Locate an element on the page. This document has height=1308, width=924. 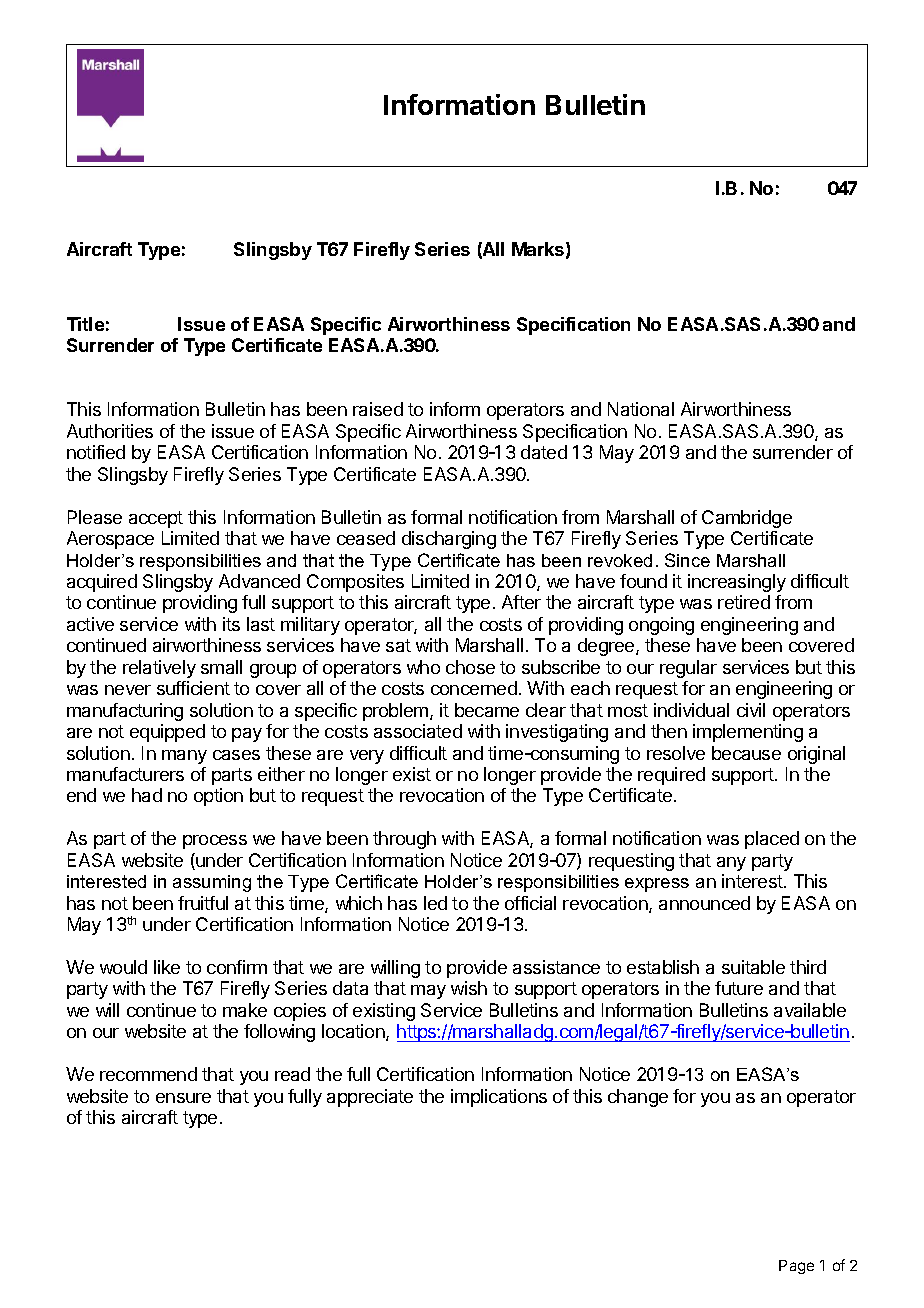
National is located at coordinates (641, 409).
